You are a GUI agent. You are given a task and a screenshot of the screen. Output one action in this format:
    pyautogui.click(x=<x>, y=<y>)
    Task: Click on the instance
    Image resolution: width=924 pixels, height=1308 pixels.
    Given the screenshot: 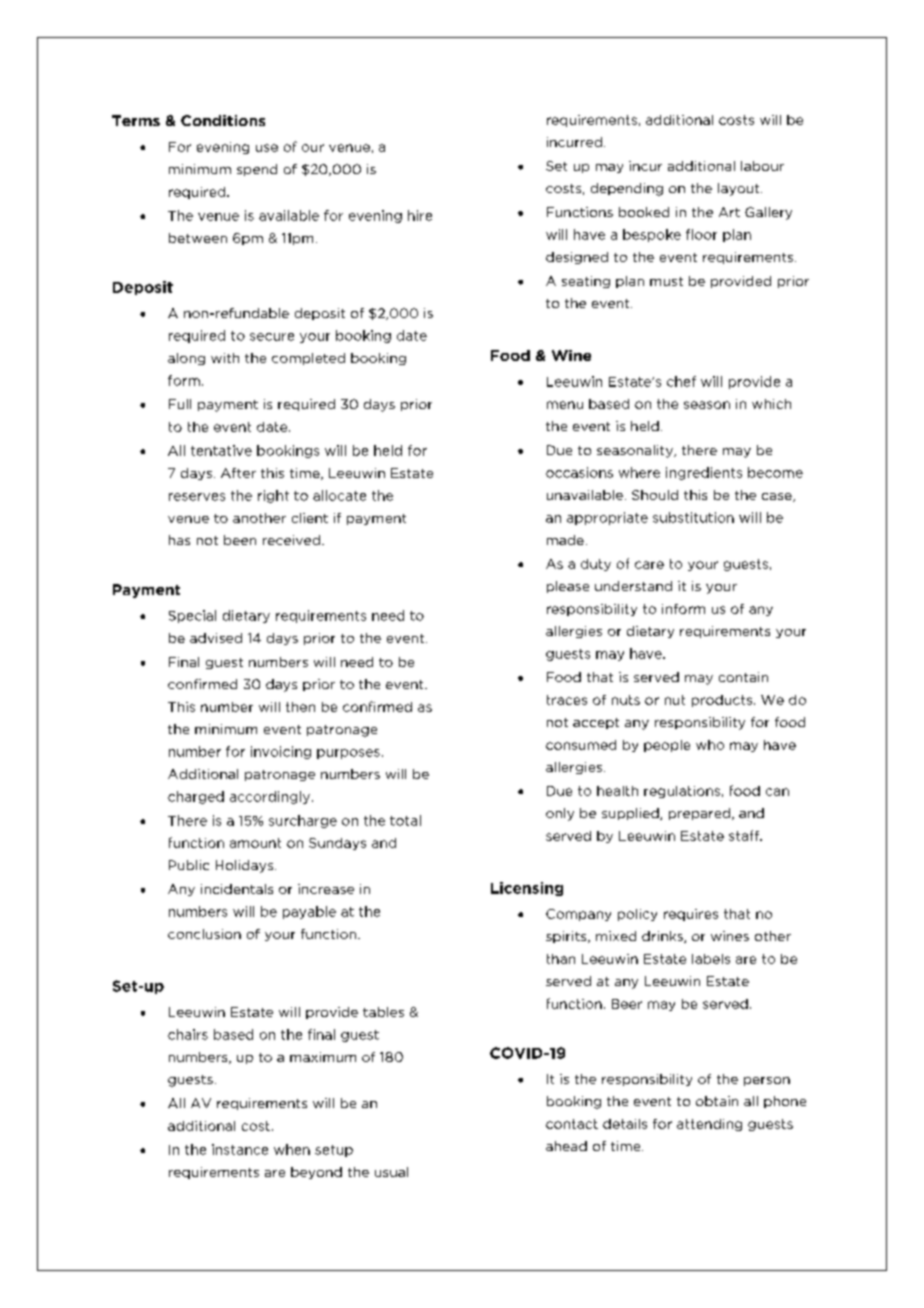 What is the action you would take?
    pyautogui.click(x=240, y=1149)
